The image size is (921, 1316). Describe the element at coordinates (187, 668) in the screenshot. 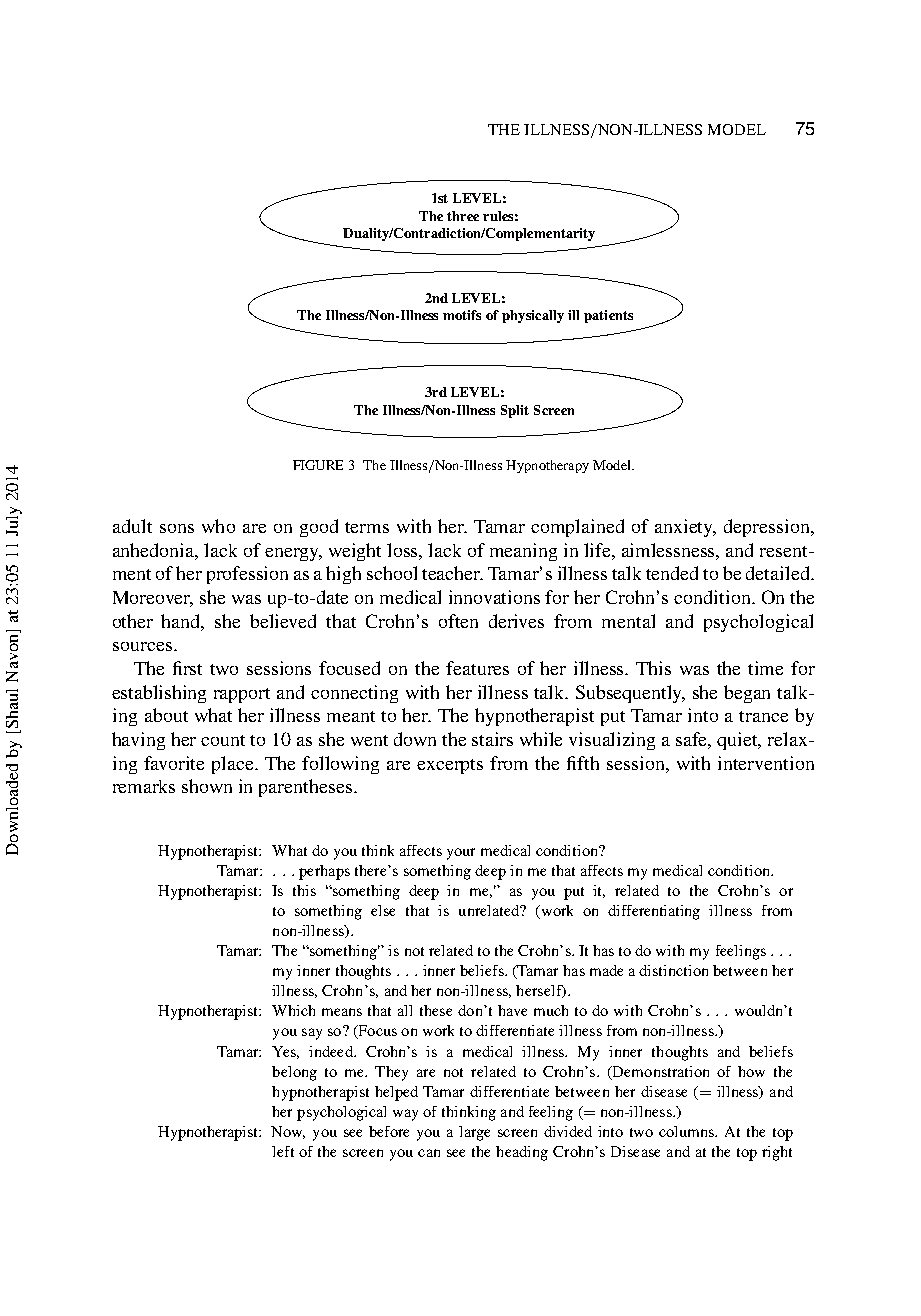

I see `first` at that location.
